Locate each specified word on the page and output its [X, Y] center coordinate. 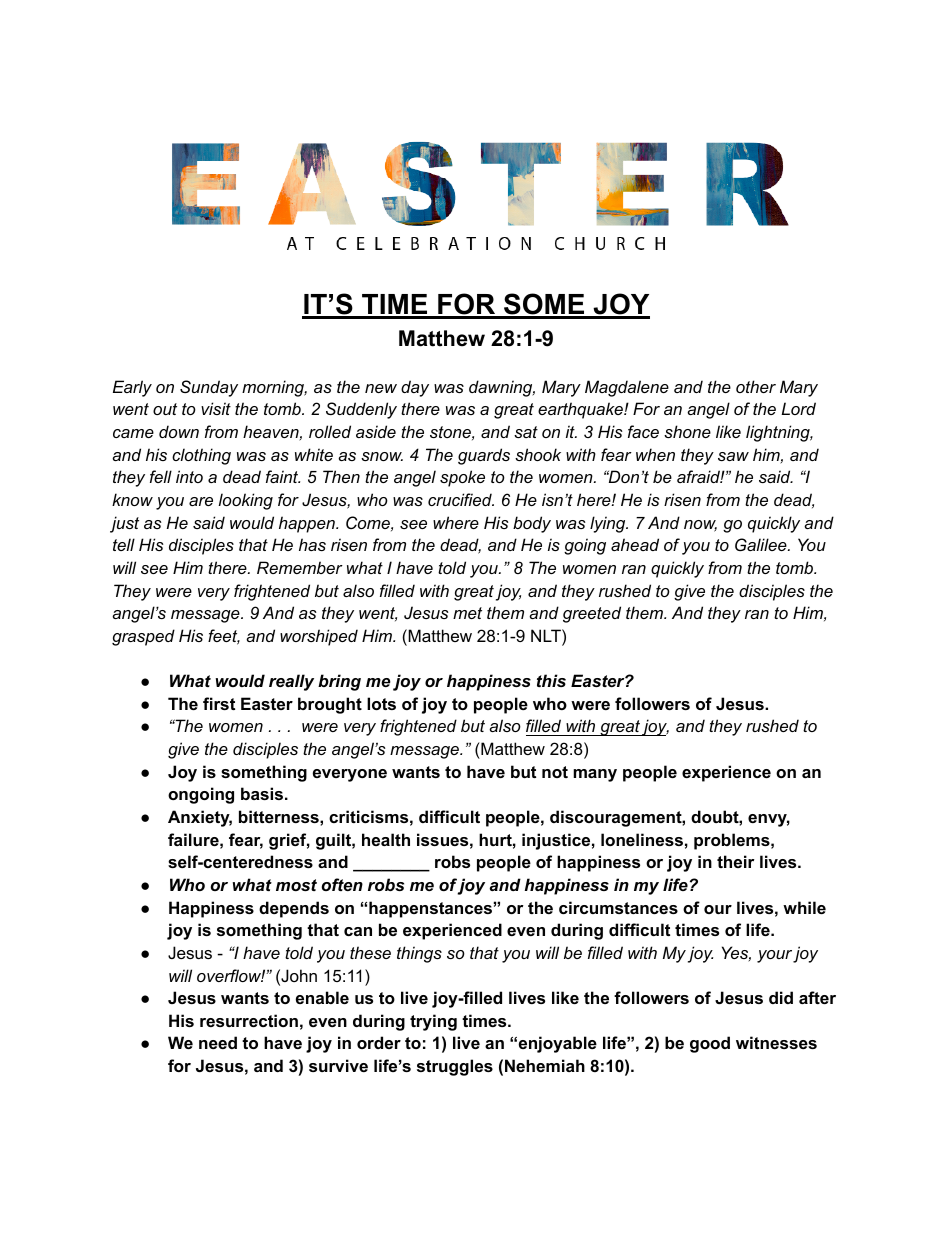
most [296, 885]
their [736, 861]
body [532, 524]
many [595, 775]
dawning [502, 388]
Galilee [762, 544]
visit [216, 408]
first [219, 703]
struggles [455, 1067]
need [218, 1042]
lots [381, 703]
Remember [300, 567]
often [342, 884]
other [756, 386]
